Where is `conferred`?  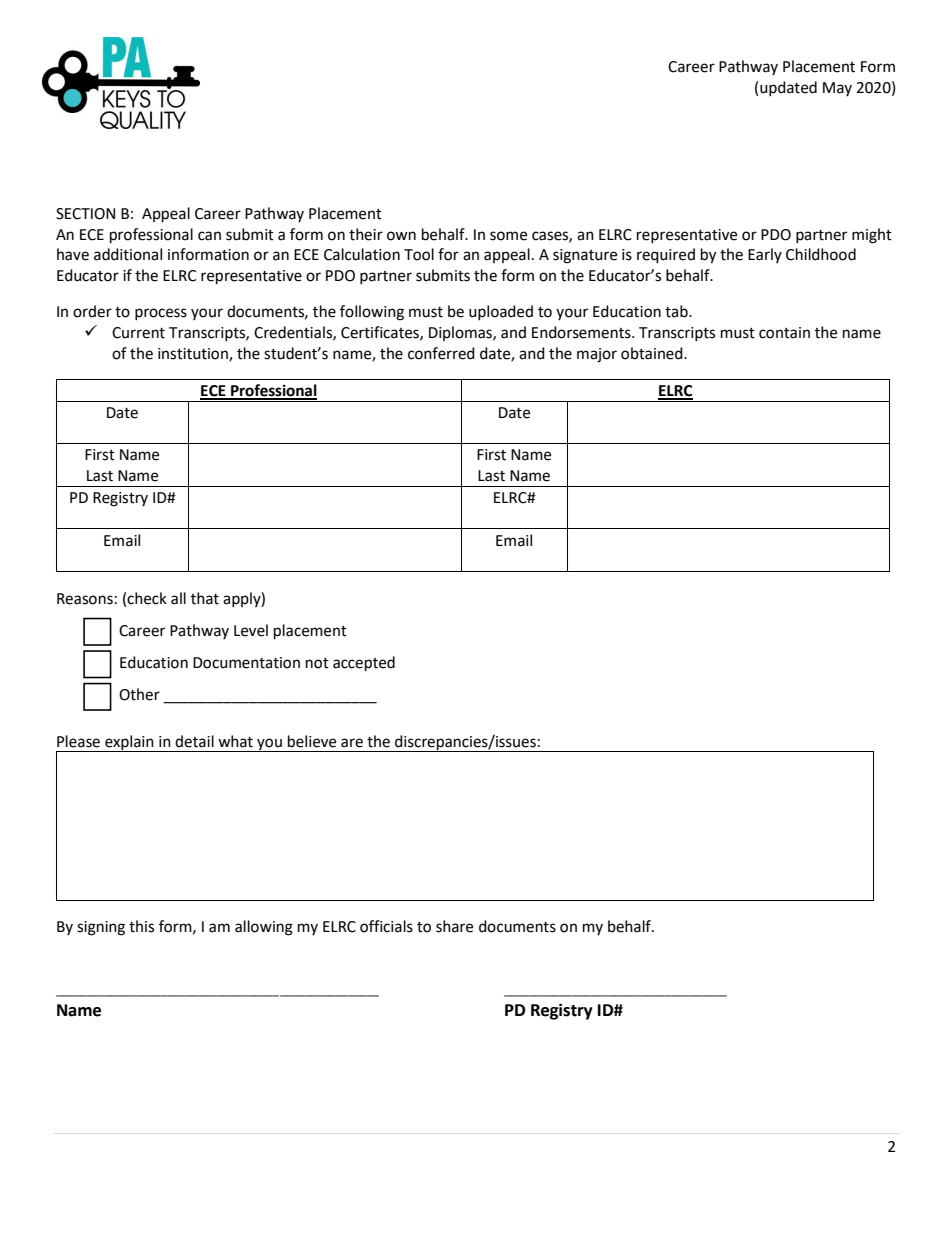
conferred is located at coordinates (441, 353).
